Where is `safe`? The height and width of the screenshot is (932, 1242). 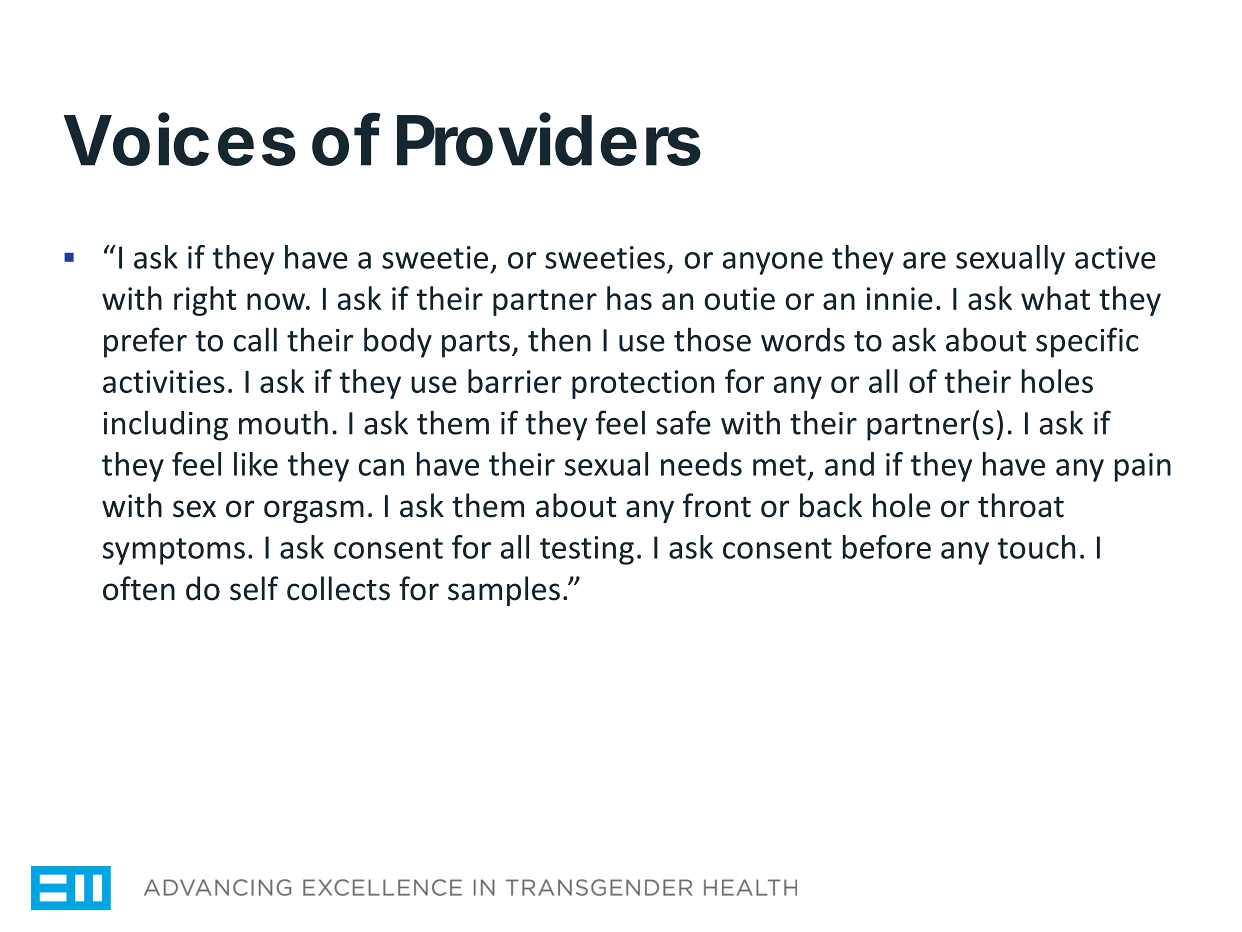 safe is located at coordinates (683, 422).
